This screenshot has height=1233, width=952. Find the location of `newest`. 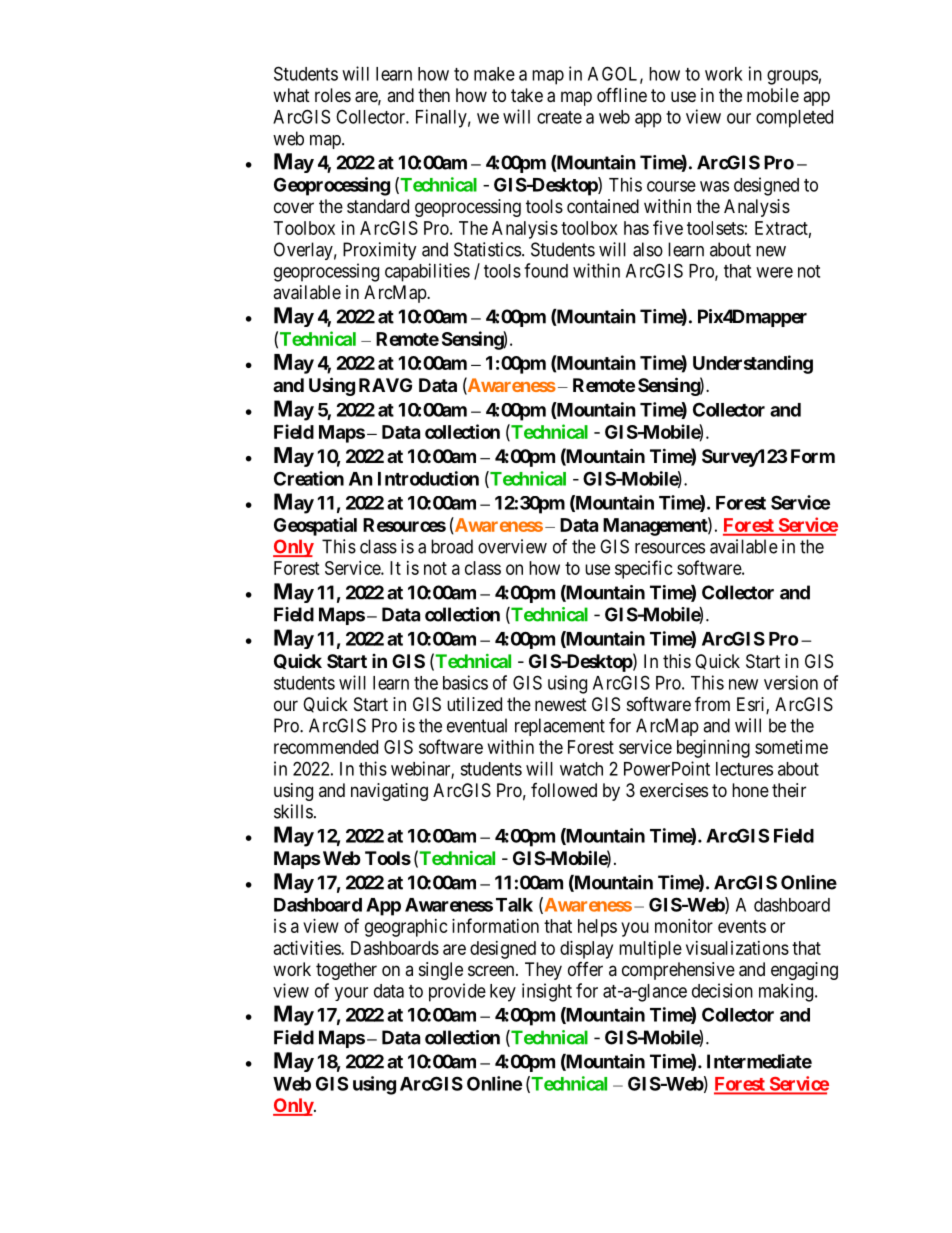

newest is located at coordinates (561, 704).
